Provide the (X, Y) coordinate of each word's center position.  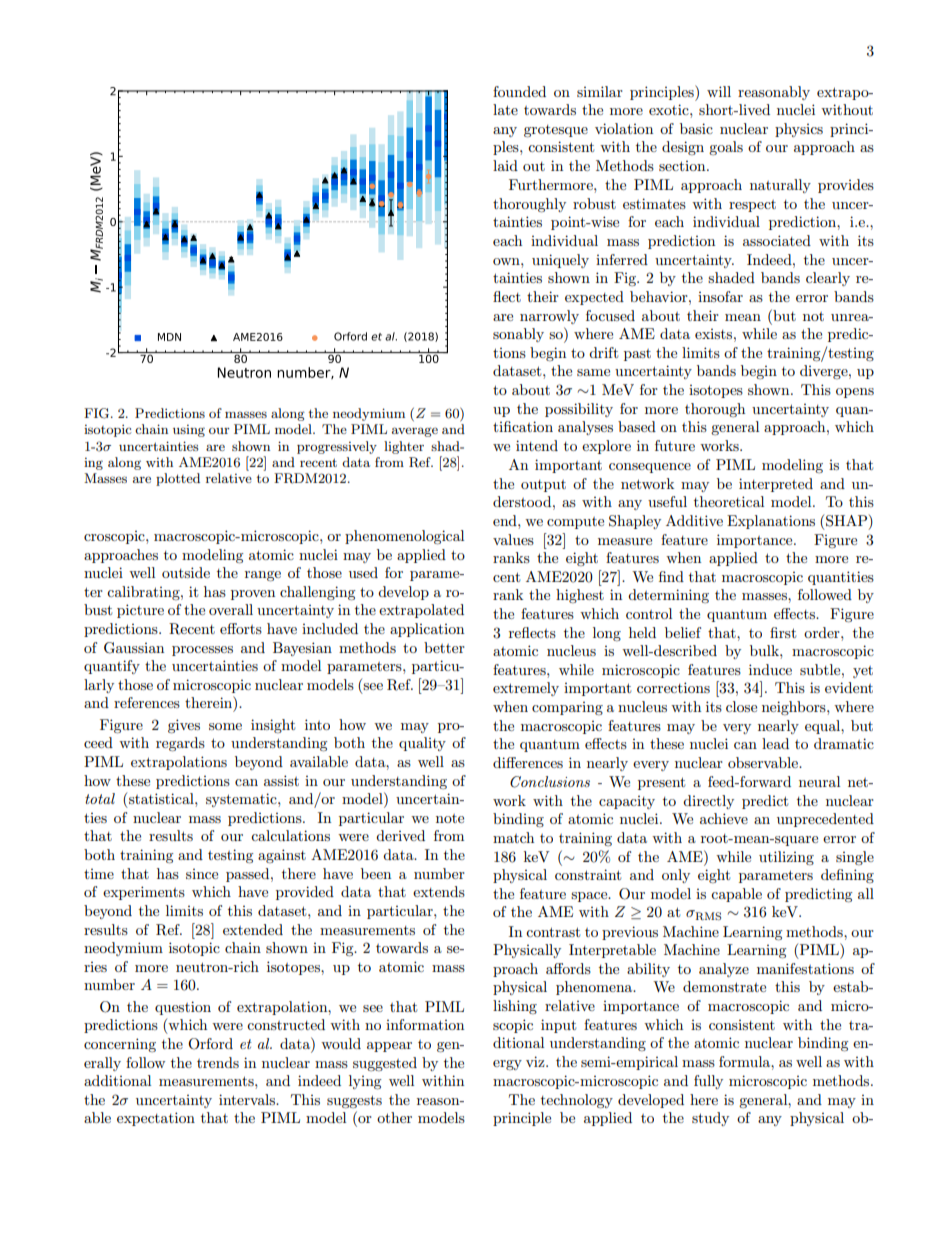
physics (799, 130)
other (394, 1117)
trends (218, 1062)
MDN (169, 337)
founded (519, 91)
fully (708, 1082)
